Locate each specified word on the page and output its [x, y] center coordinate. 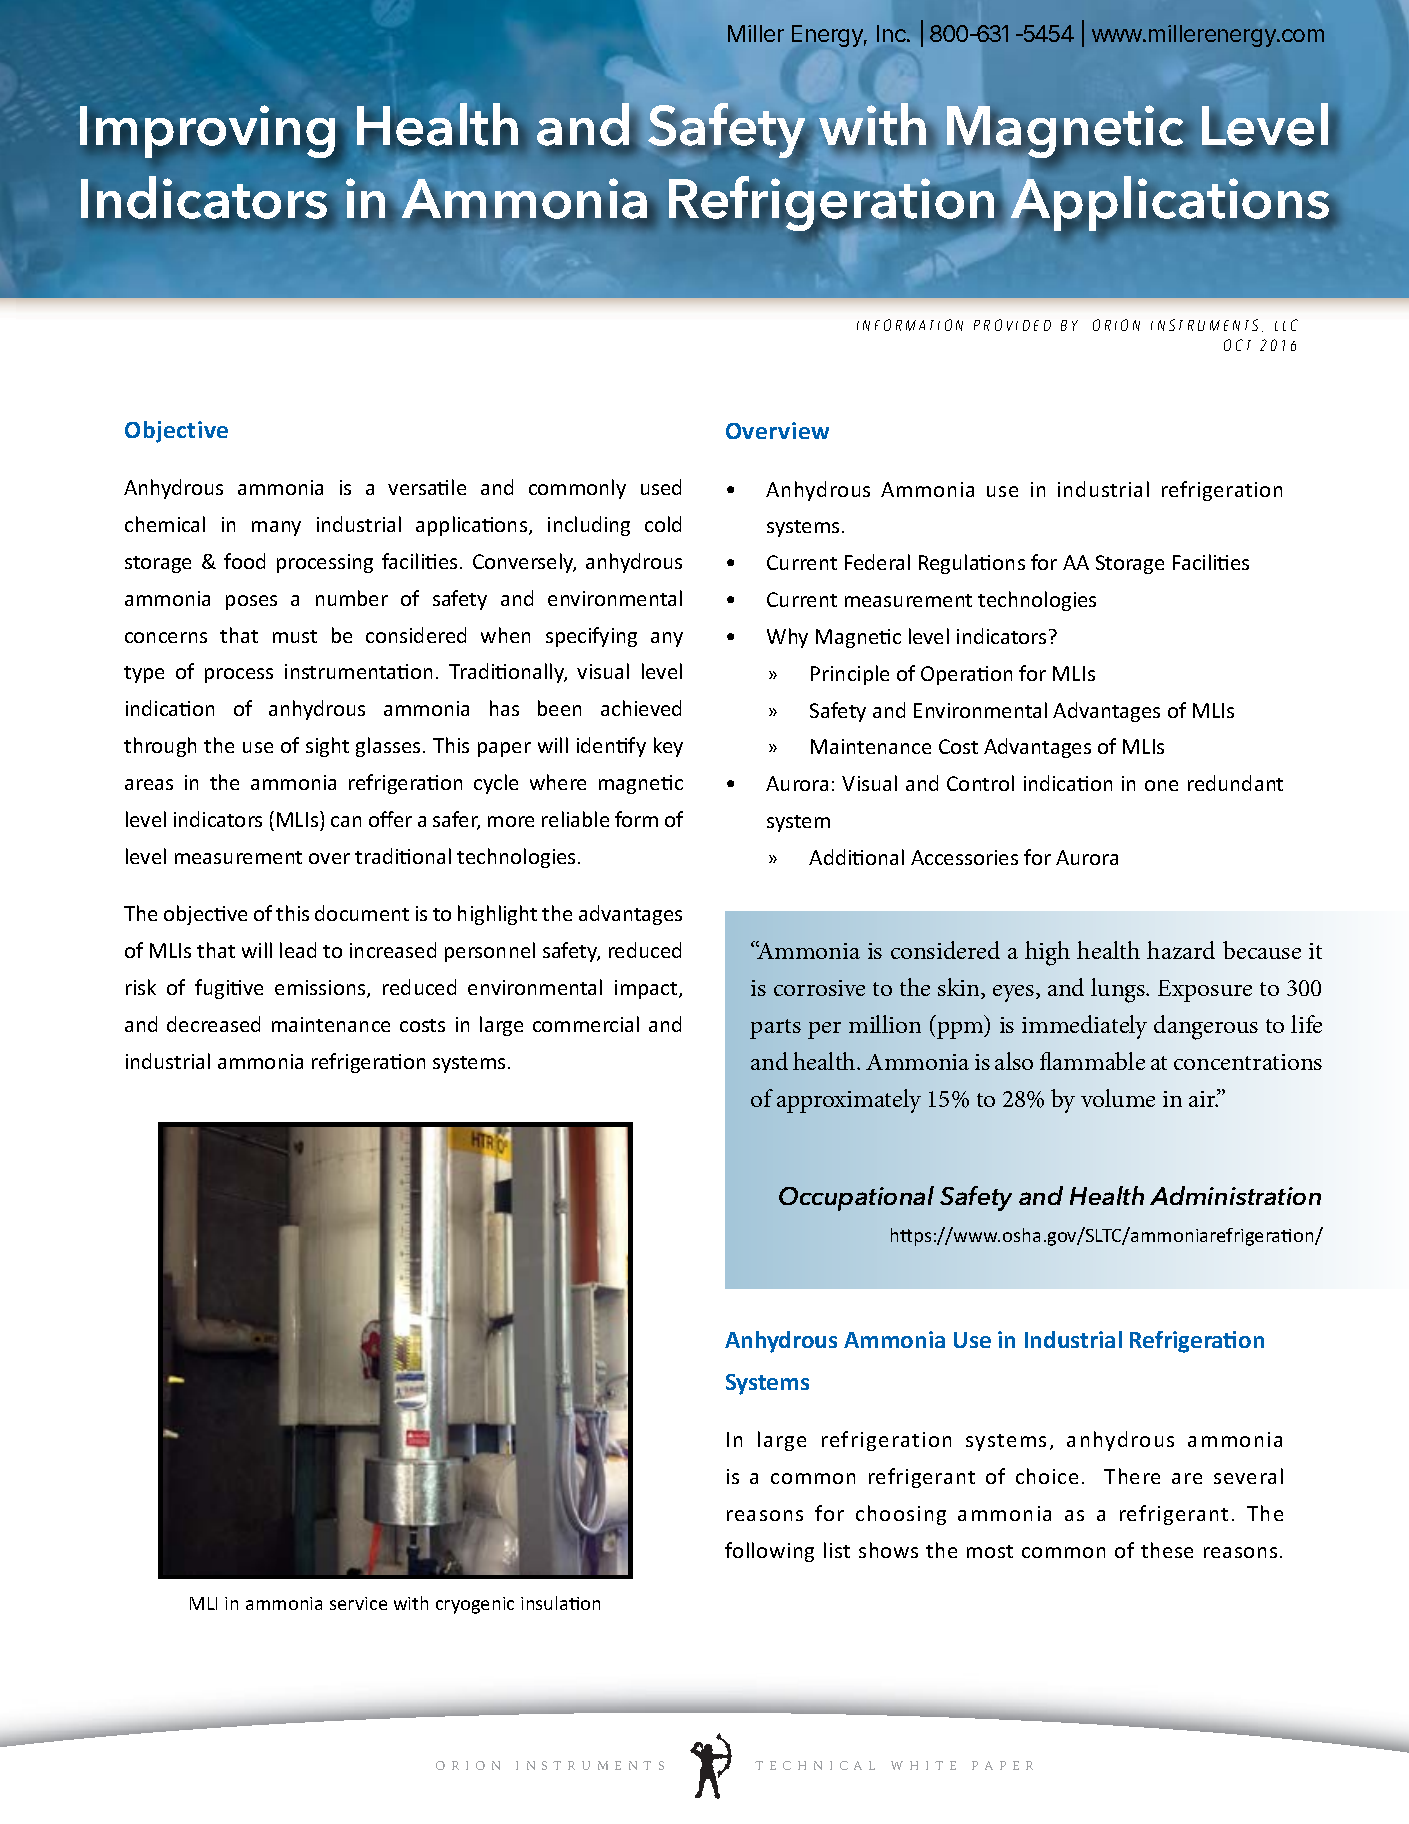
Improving [208, 131]
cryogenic [475, 1605]
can [346, 821]
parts [775, 1029]
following [769, 1552]
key [668, 747]
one [1161, 785]
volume [1118, 1098]
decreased [213, 1024]
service [358, 1603]
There [1132, 1476]
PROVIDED [1012, 325]
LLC [1286, 325]
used [661, 487]
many [276, 528]
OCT [1237, 345]
